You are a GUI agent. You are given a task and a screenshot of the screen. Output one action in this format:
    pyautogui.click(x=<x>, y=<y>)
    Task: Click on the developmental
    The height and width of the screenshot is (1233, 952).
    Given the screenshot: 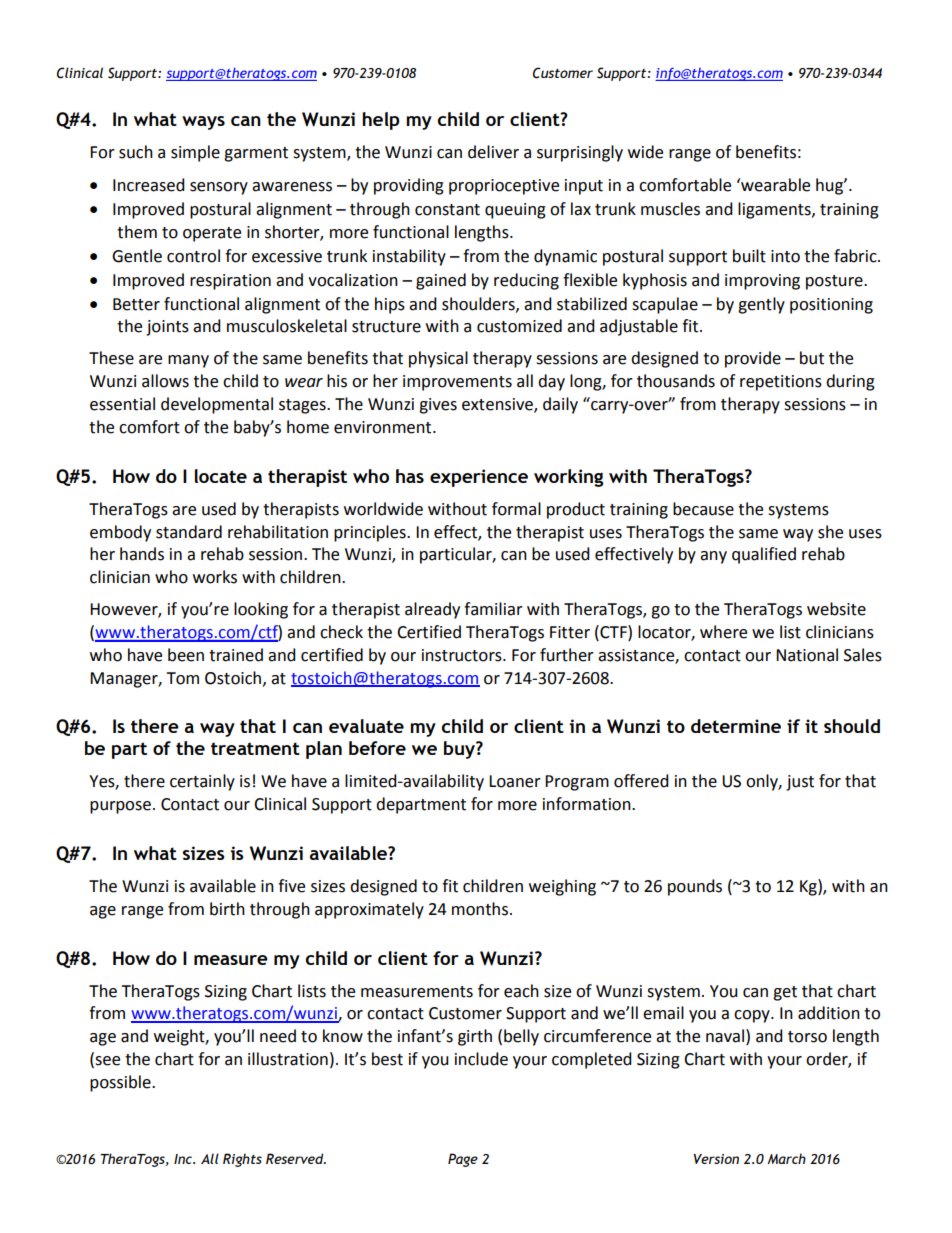 What is the action you would take?
    pyautogui.click(x=217, y=405)
